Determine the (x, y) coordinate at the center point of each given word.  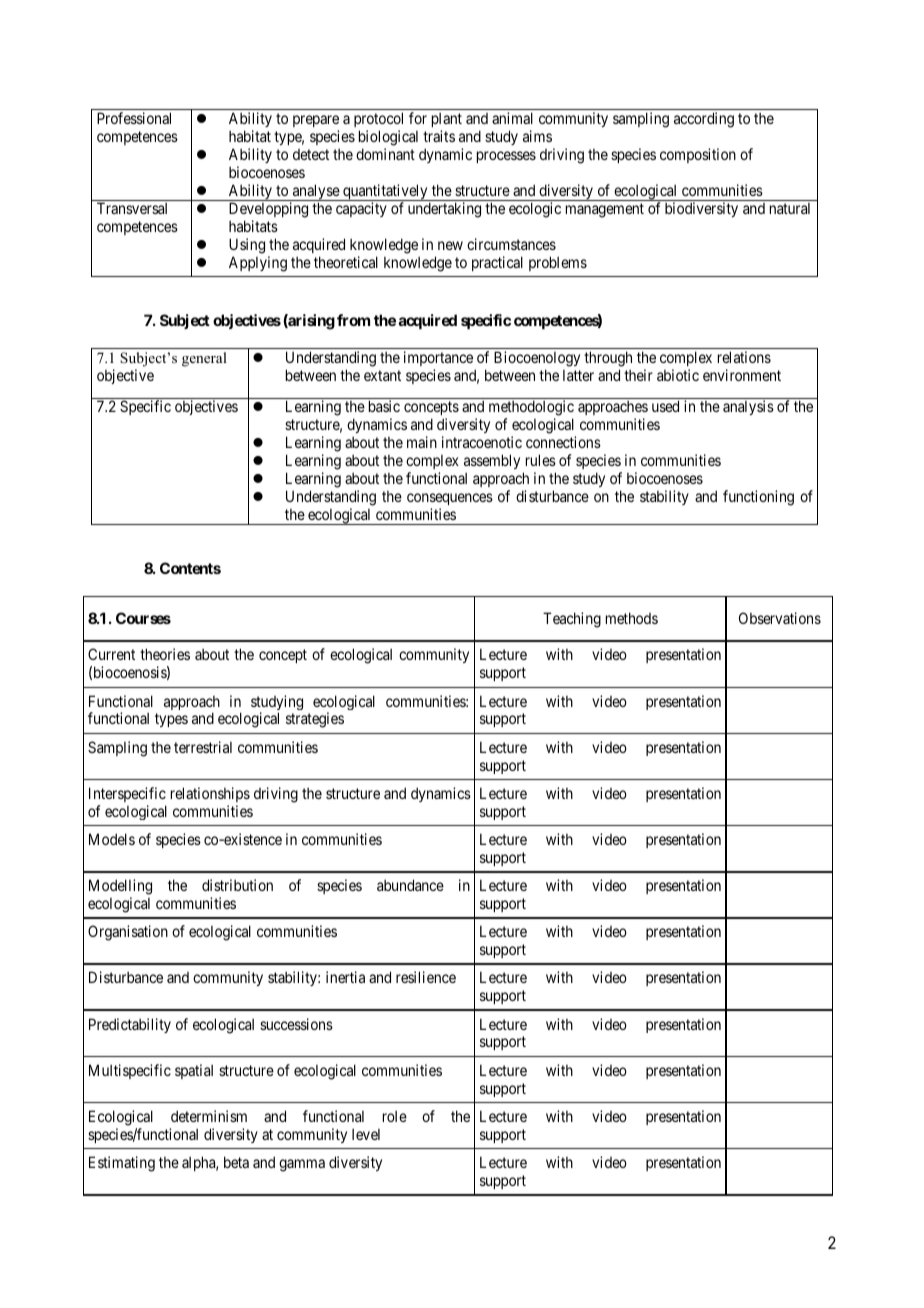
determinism (209, 1116)
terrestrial (203, 747)
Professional (134, 118)
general (204, 359)
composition (698, 155)
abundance (410, 885)
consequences (450, 499)
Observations (780, 618)
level (366, 1134)
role (395, 1116)
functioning (758, 498)
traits (439, 136)
